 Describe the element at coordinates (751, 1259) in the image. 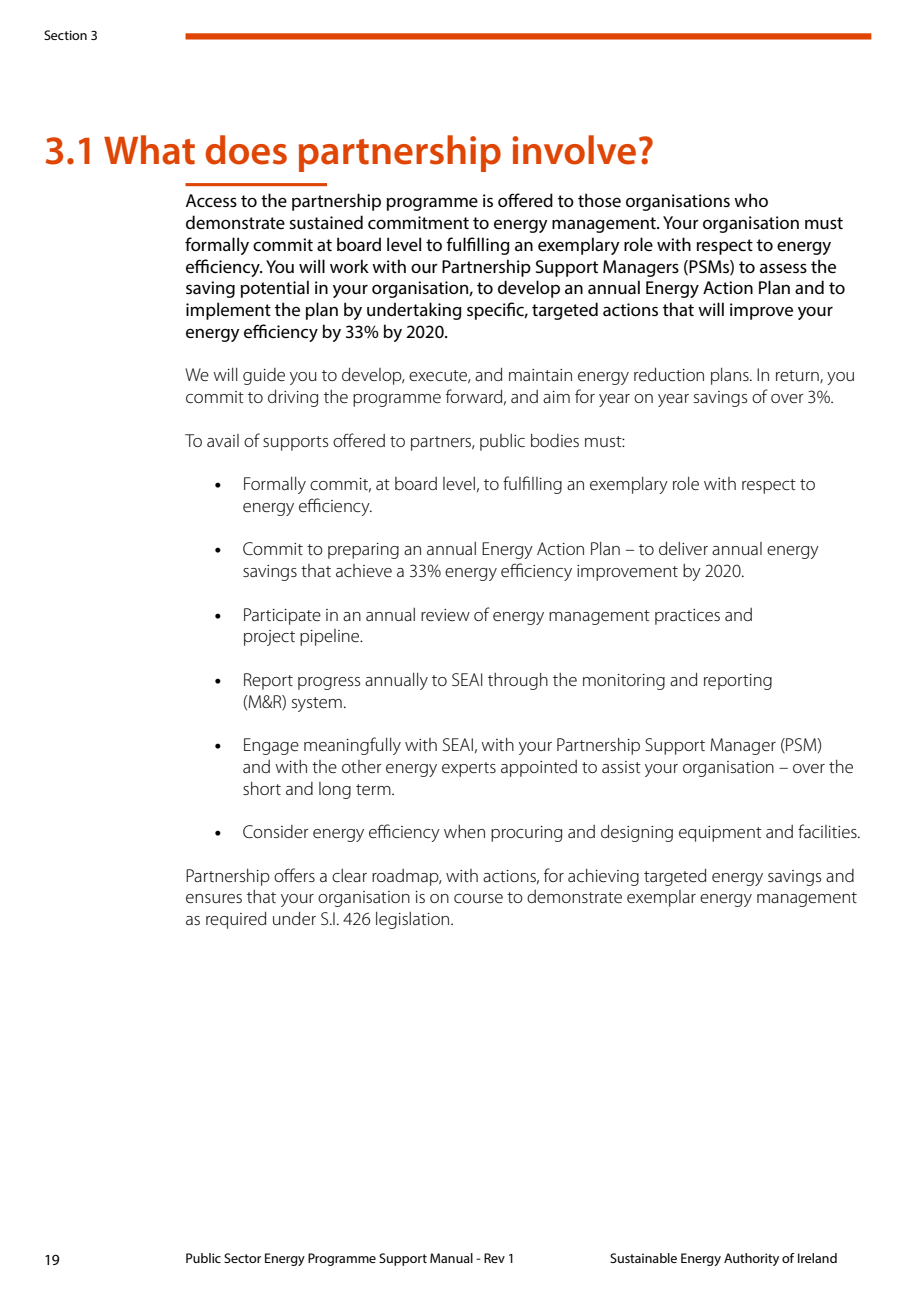

I see `Authority` at that location.
